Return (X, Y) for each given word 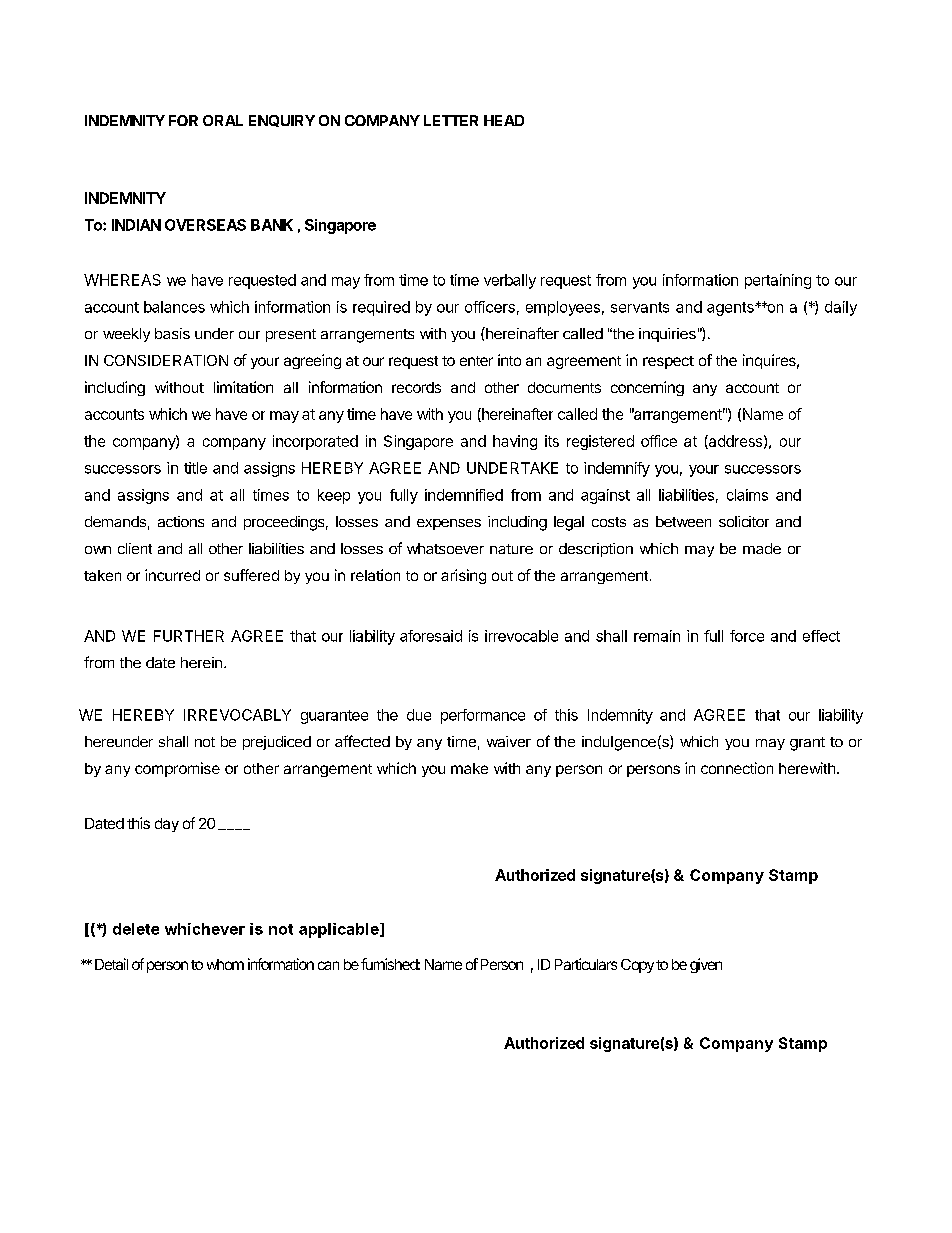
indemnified (464, 495)
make (469, 768)
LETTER (451, 120)
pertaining (778, 281)
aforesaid (431, 636)
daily (841, 308)
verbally (510, 281)
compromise (177, 769)
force (747, 636)
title (195, 468)
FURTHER (189, 636)
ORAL (223, 120)
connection (737, 768)
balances (174, 307)
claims (747, 495)
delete (136, 929)
